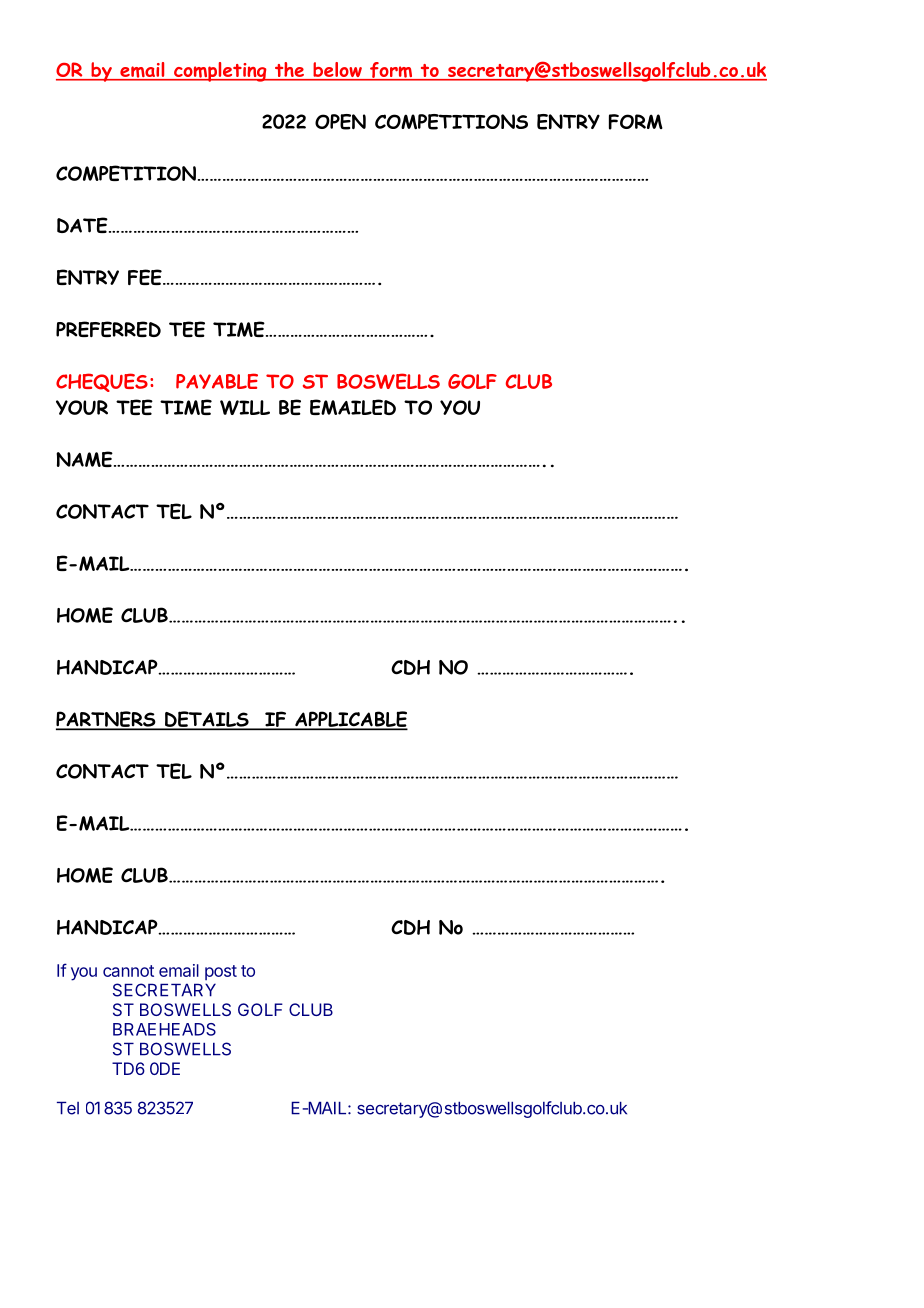 The width and height of the image is (924, 1308). What do you see at coordinates (107, 720) in the image?
I see `PARTNERS` at bounding box center [107, 720].
